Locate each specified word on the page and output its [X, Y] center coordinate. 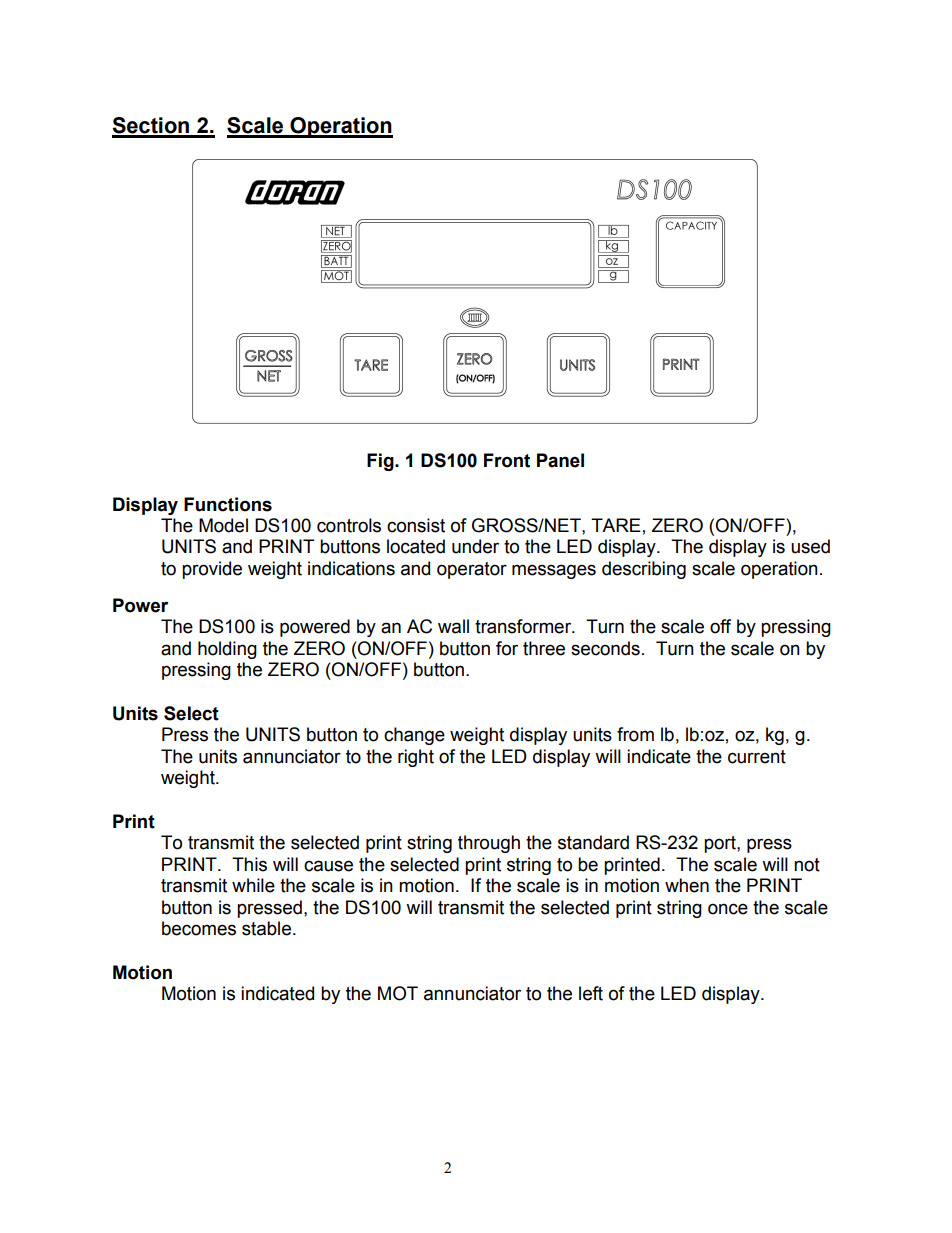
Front [507, 460]
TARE [616, 525]
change [414, 736]
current [757, 757]
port [721, 844]
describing [644, 570]
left [591, 993]
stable [266, 928]
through [489, 844]
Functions [228, 504]
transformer [524, 626]
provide [212, 570]
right [416, 758]
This [249, 864]
